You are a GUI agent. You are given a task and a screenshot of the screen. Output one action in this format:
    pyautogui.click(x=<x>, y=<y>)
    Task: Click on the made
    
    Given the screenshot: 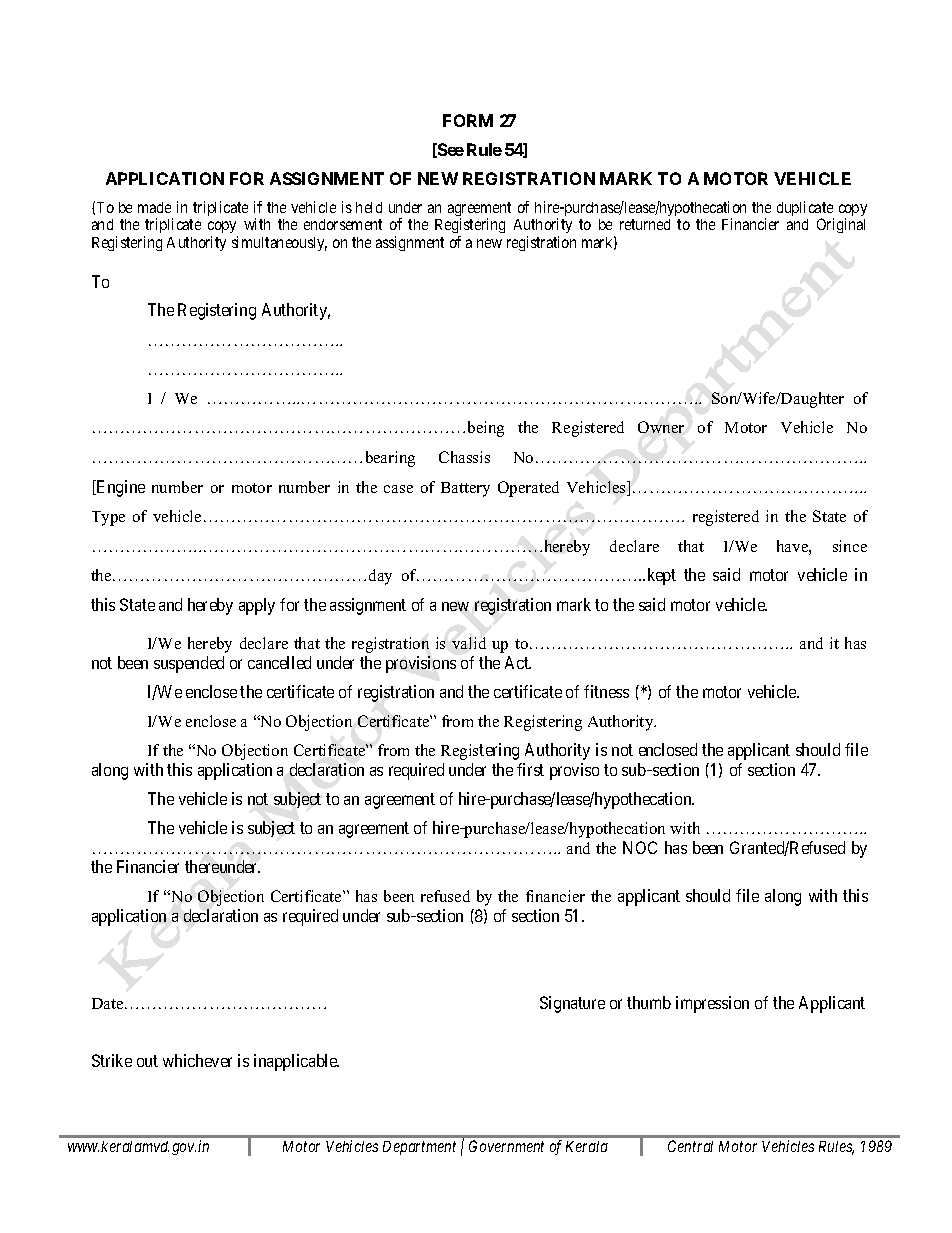 What is the action you would take?
    pyautogui.click(x=154, y=207)
